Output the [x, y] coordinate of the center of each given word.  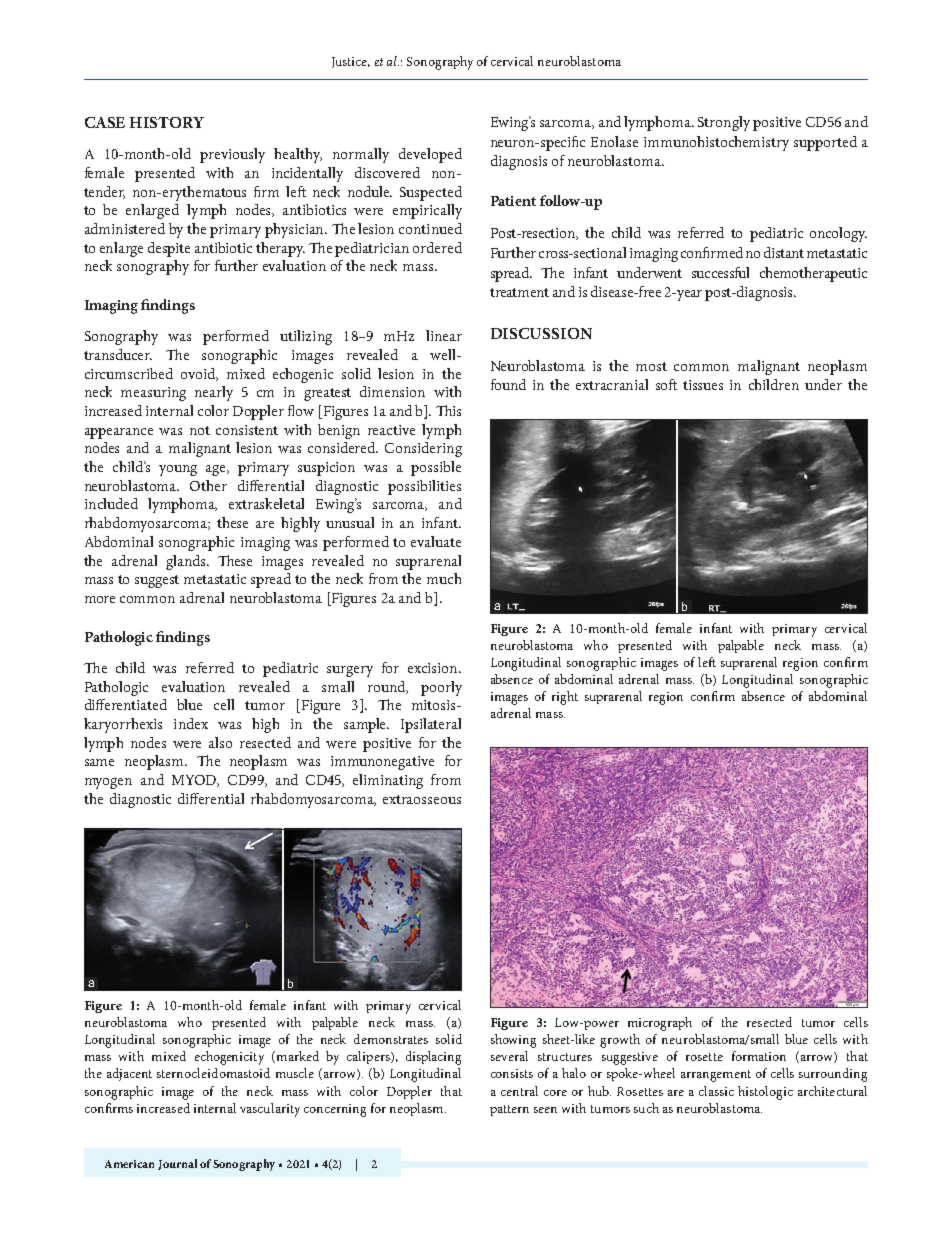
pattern [509, 1110]
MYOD [195, 781]
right [565, 698]
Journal [177, 1164]
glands [187, 562]
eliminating [388, 781]
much [444, 578]
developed [430, 155]
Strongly [724, 123]
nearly [214, 393]
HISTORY [167, 122]
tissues [703, 385]
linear [444, 335]
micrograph [660, 1024]
